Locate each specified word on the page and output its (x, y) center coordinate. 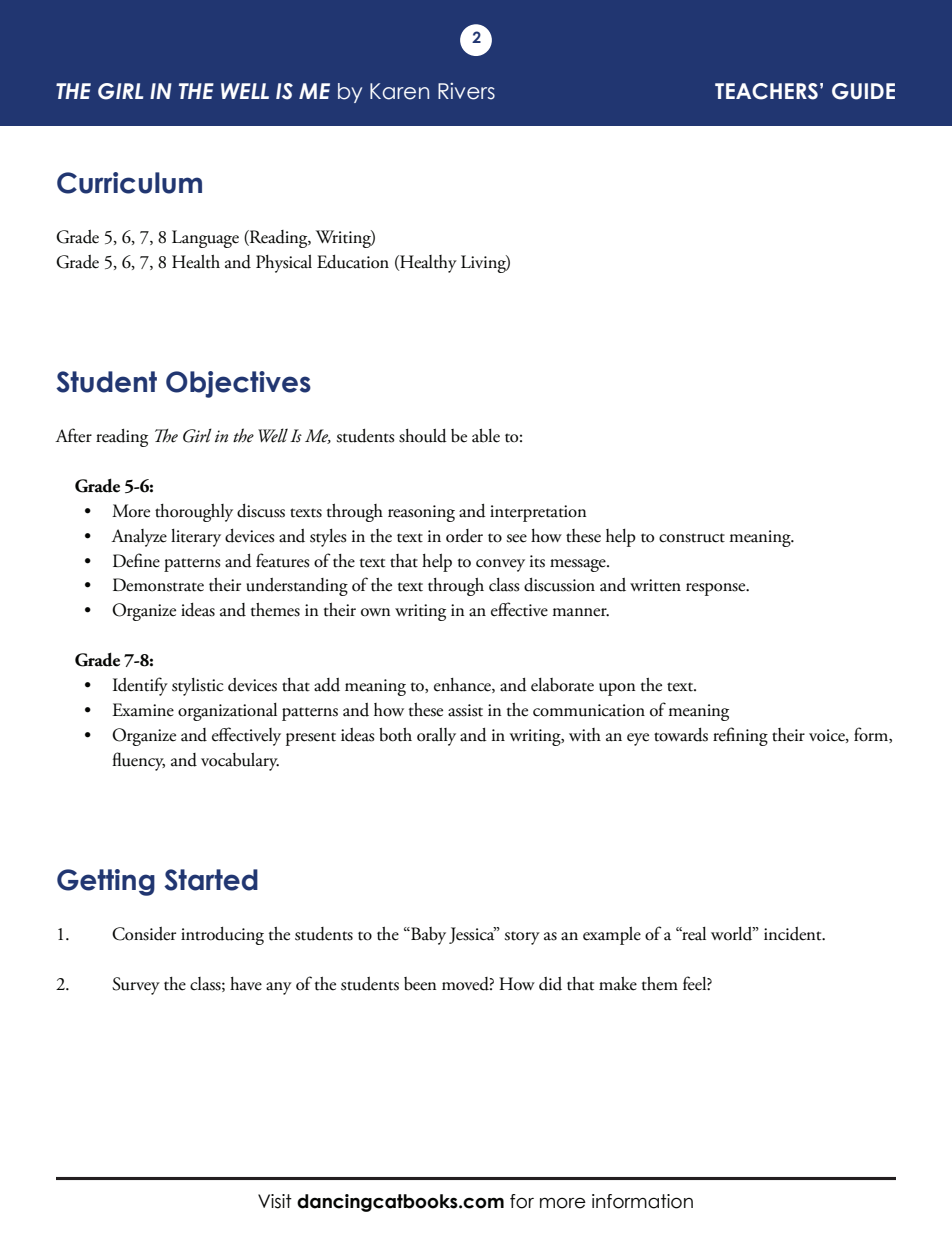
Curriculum (129, 183)
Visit (275, 1201)
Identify (140, 686)
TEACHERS (766, 91)
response (717, 589)
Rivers (466, 91)
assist (465, 710)
